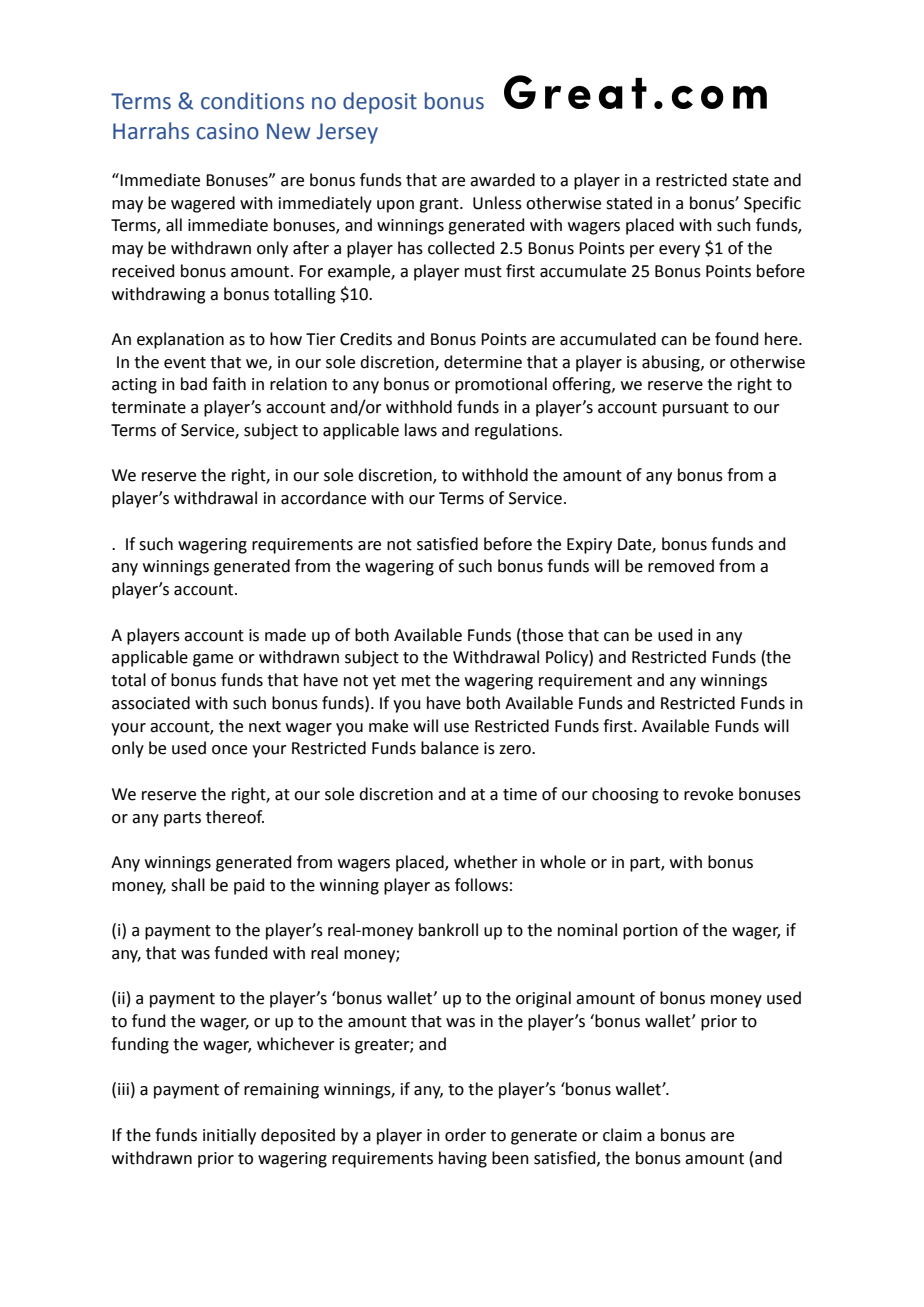 This image has width=924, height=1307. What do you see at coordinates (465, 1135) in the image?
I see `order` at bounding box center [465, 1135].
